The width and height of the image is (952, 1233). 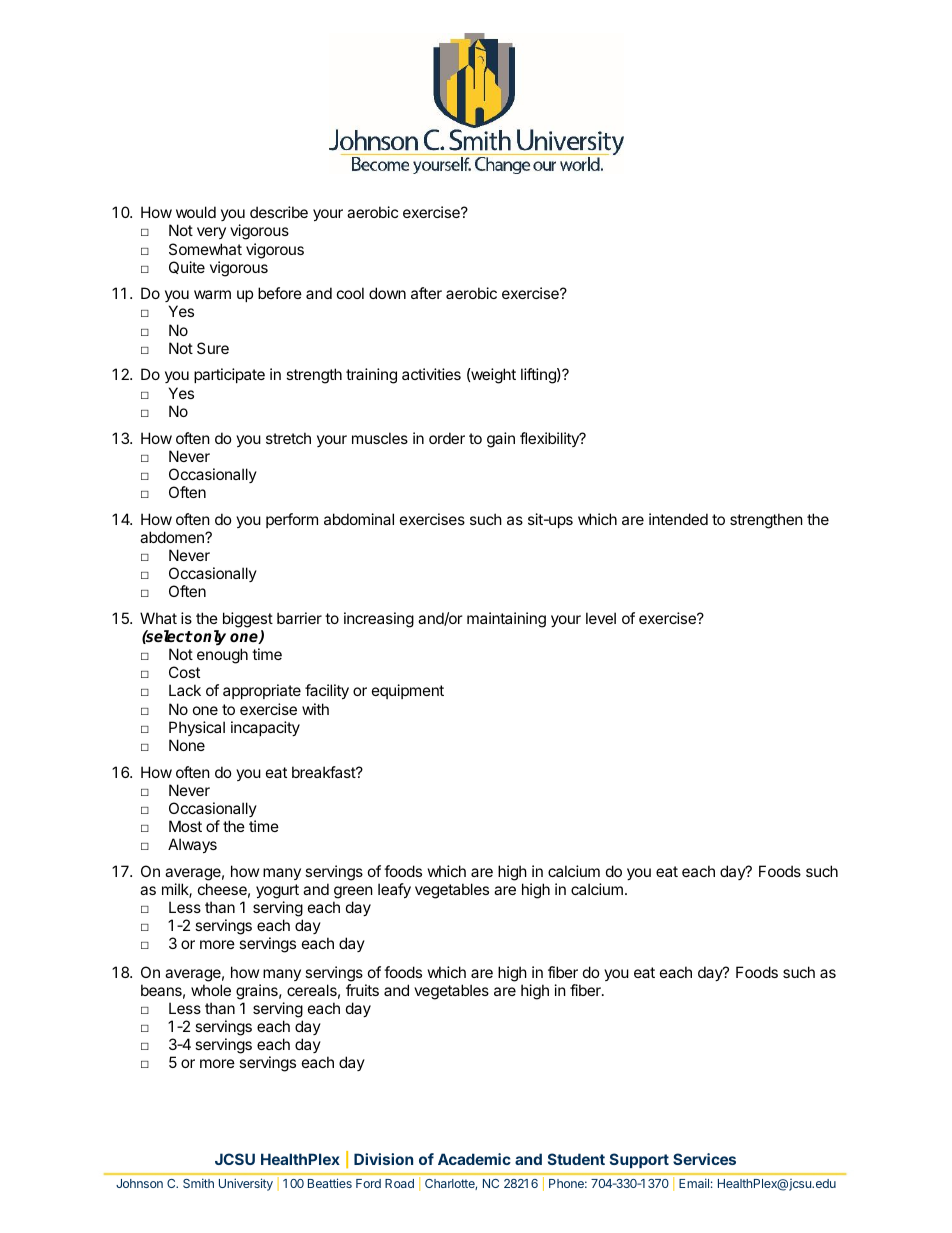 I want to click on very, so click(x=211, y=233).
